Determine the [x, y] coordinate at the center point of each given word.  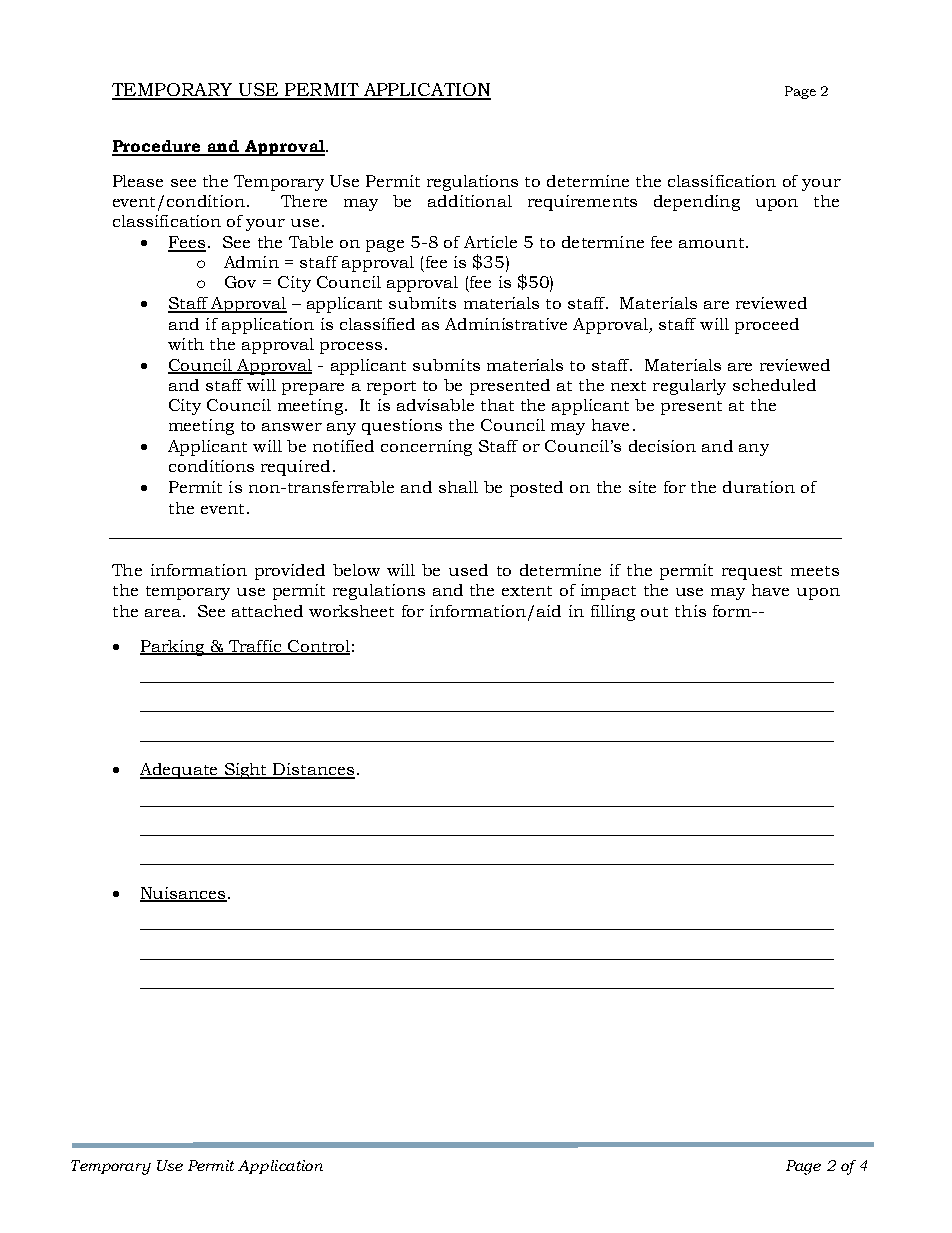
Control [318, 647]
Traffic [255, 647]
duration [759, 487]
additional [470, 201]
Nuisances [183, 894]
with [186, 344]
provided [290, 572]
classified [377, 324]
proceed [767, 326]
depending [697, 203]
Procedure [158, 147]
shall [458, 487]
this [690, 611]
